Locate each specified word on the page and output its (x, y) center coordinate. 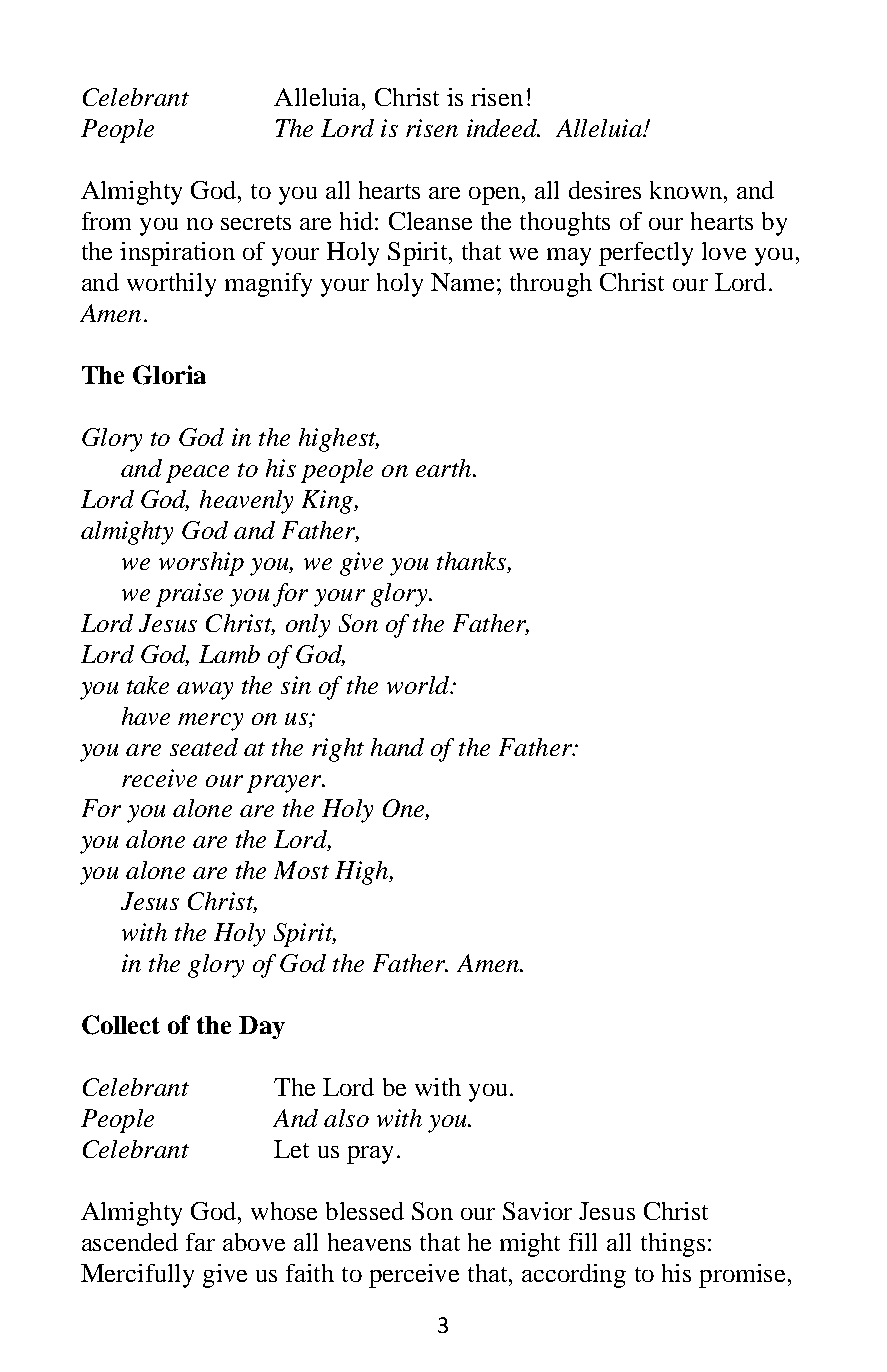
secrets (256, 222)
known (686, 190)
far (200, 1242)
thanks (472, 562)
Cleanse (430, 221)
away (205, 691)
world (419, 685)
